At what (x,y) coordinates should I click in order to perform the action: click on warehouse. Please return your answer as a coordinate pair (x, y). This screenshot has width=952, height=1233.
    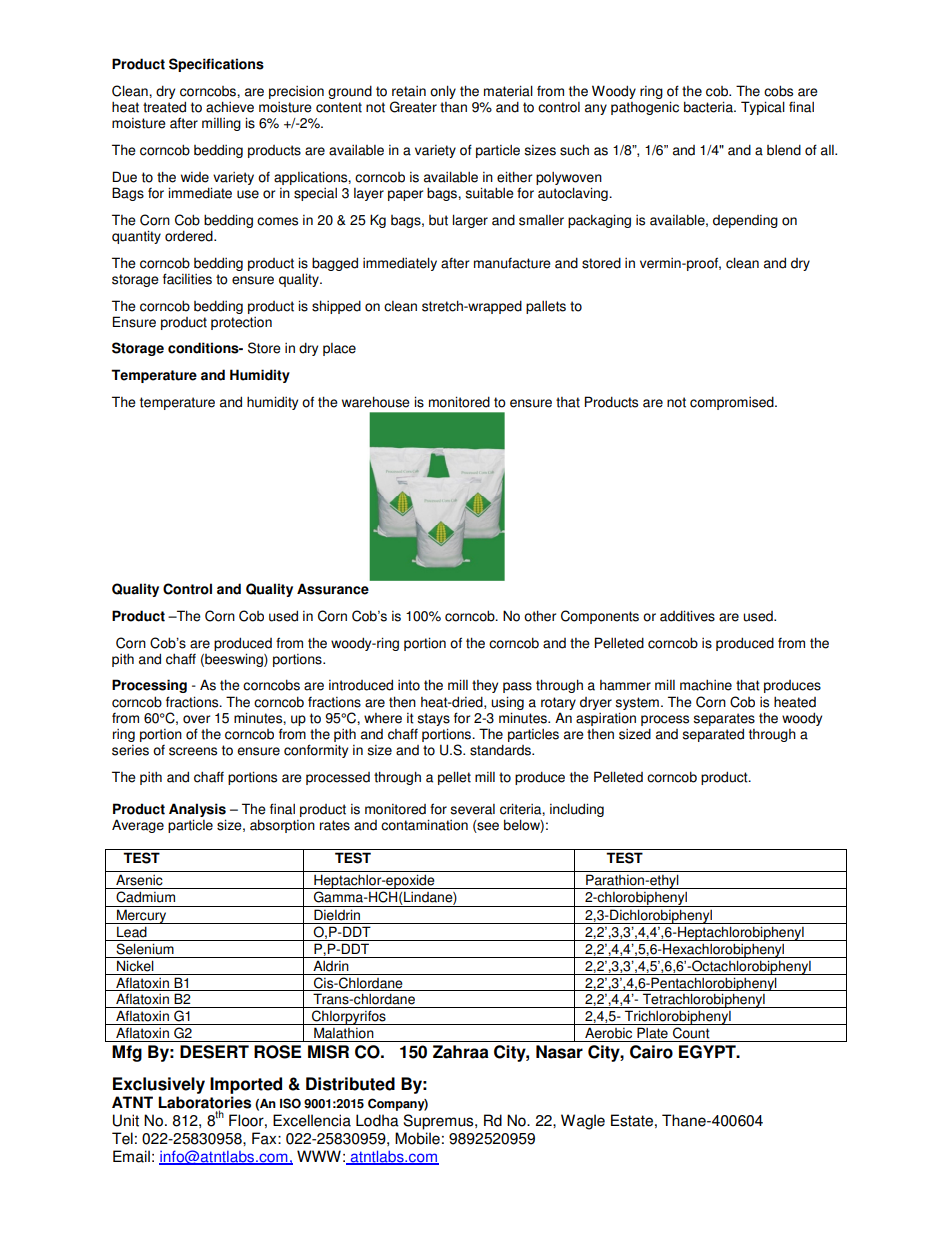
    Looking at the image, I should click on (376, 402).
